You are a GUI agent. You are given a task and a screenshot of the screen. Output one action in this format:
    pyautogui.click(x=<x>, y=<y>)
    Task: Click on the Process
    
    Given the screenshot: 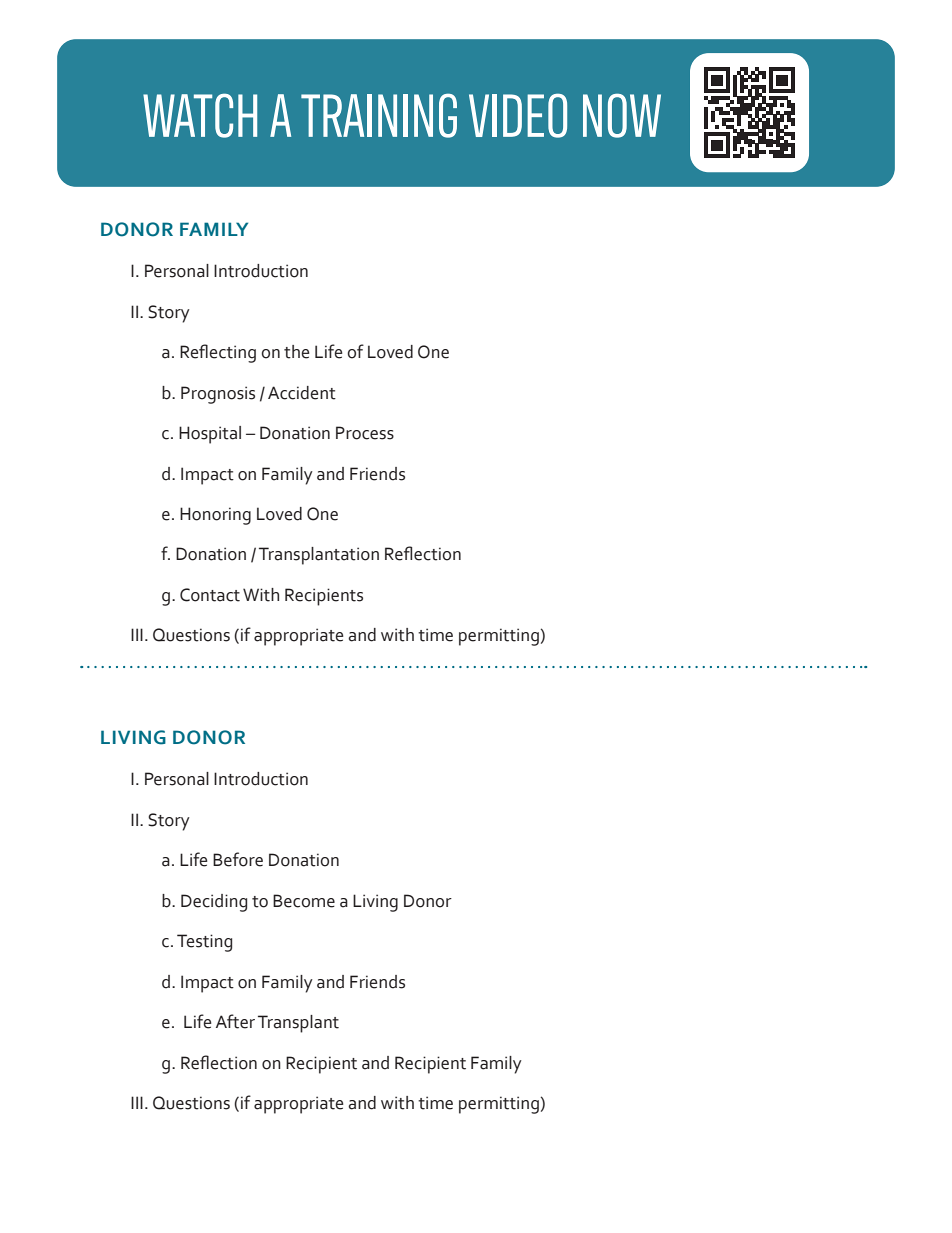 What is the action you would take?
    pyautogui.click(x=365, y=433)
